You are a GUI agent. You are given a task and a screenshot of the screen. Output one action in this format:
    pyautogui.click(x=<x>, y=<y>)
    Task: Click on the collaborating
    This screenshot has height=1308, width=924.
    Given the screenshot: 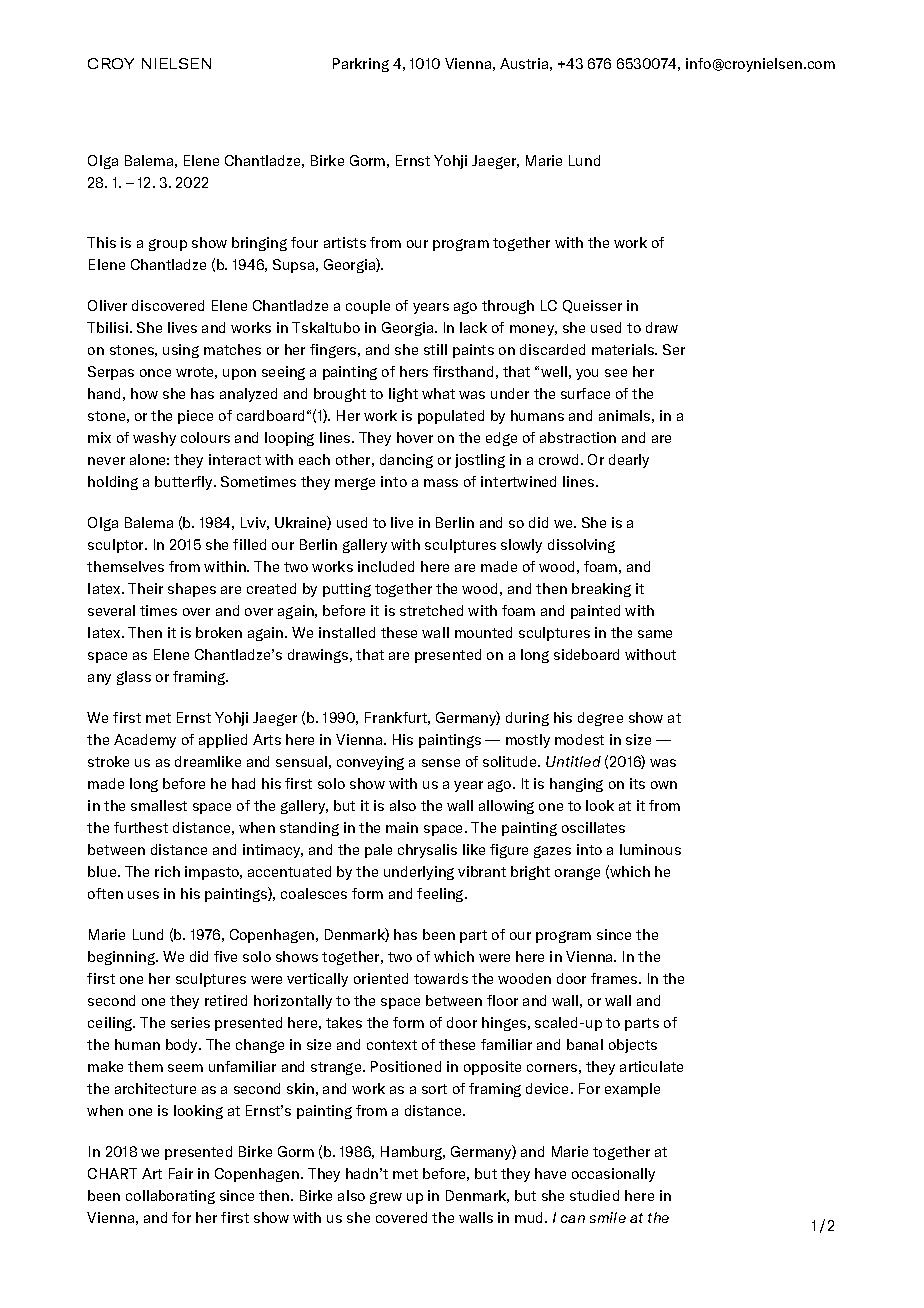 What is the action you would take?
    pyautogui.click(x=170, y=1197)
